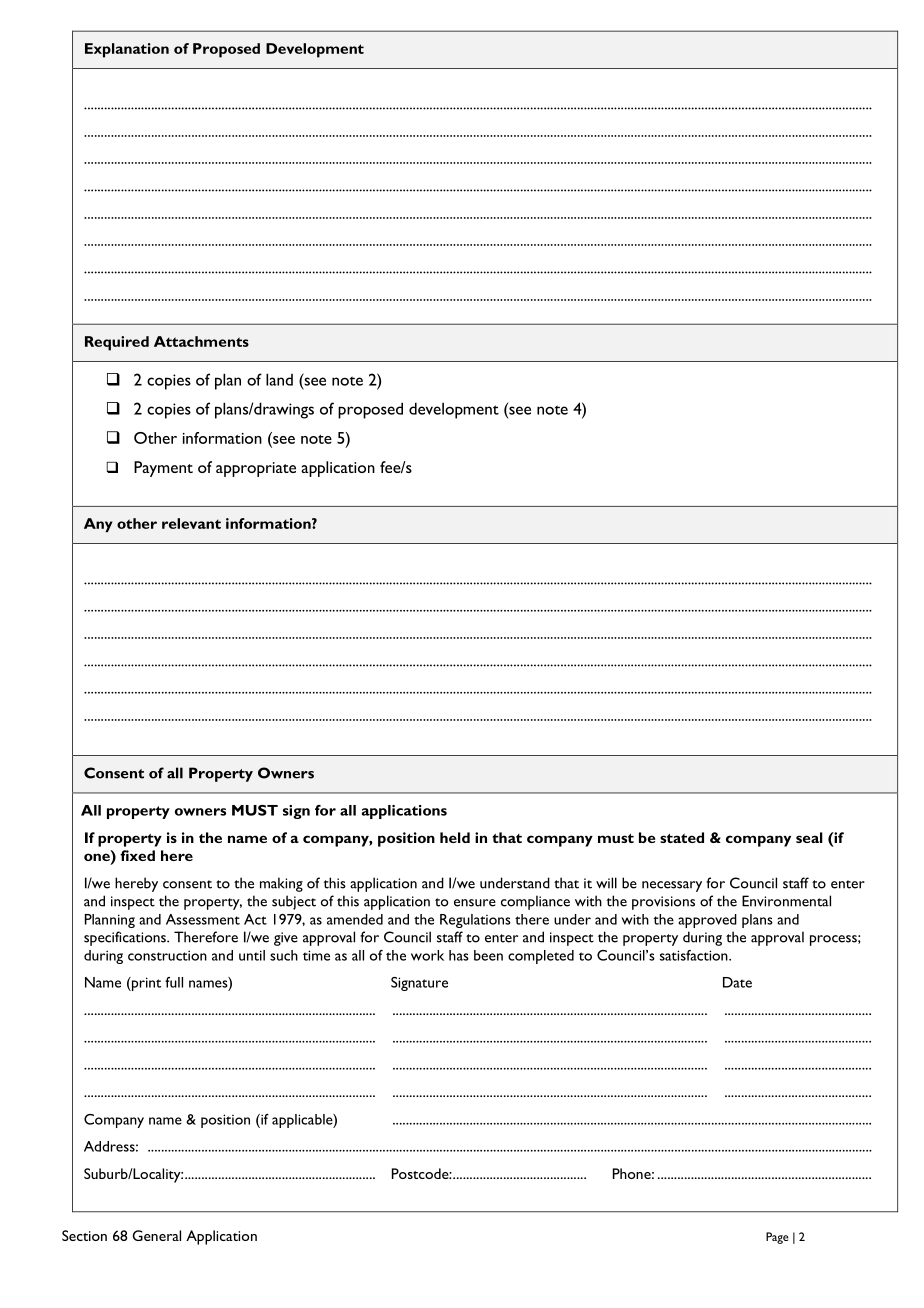 This image has width=924, height=1308. I want to click on stated, so click(682, 837).
